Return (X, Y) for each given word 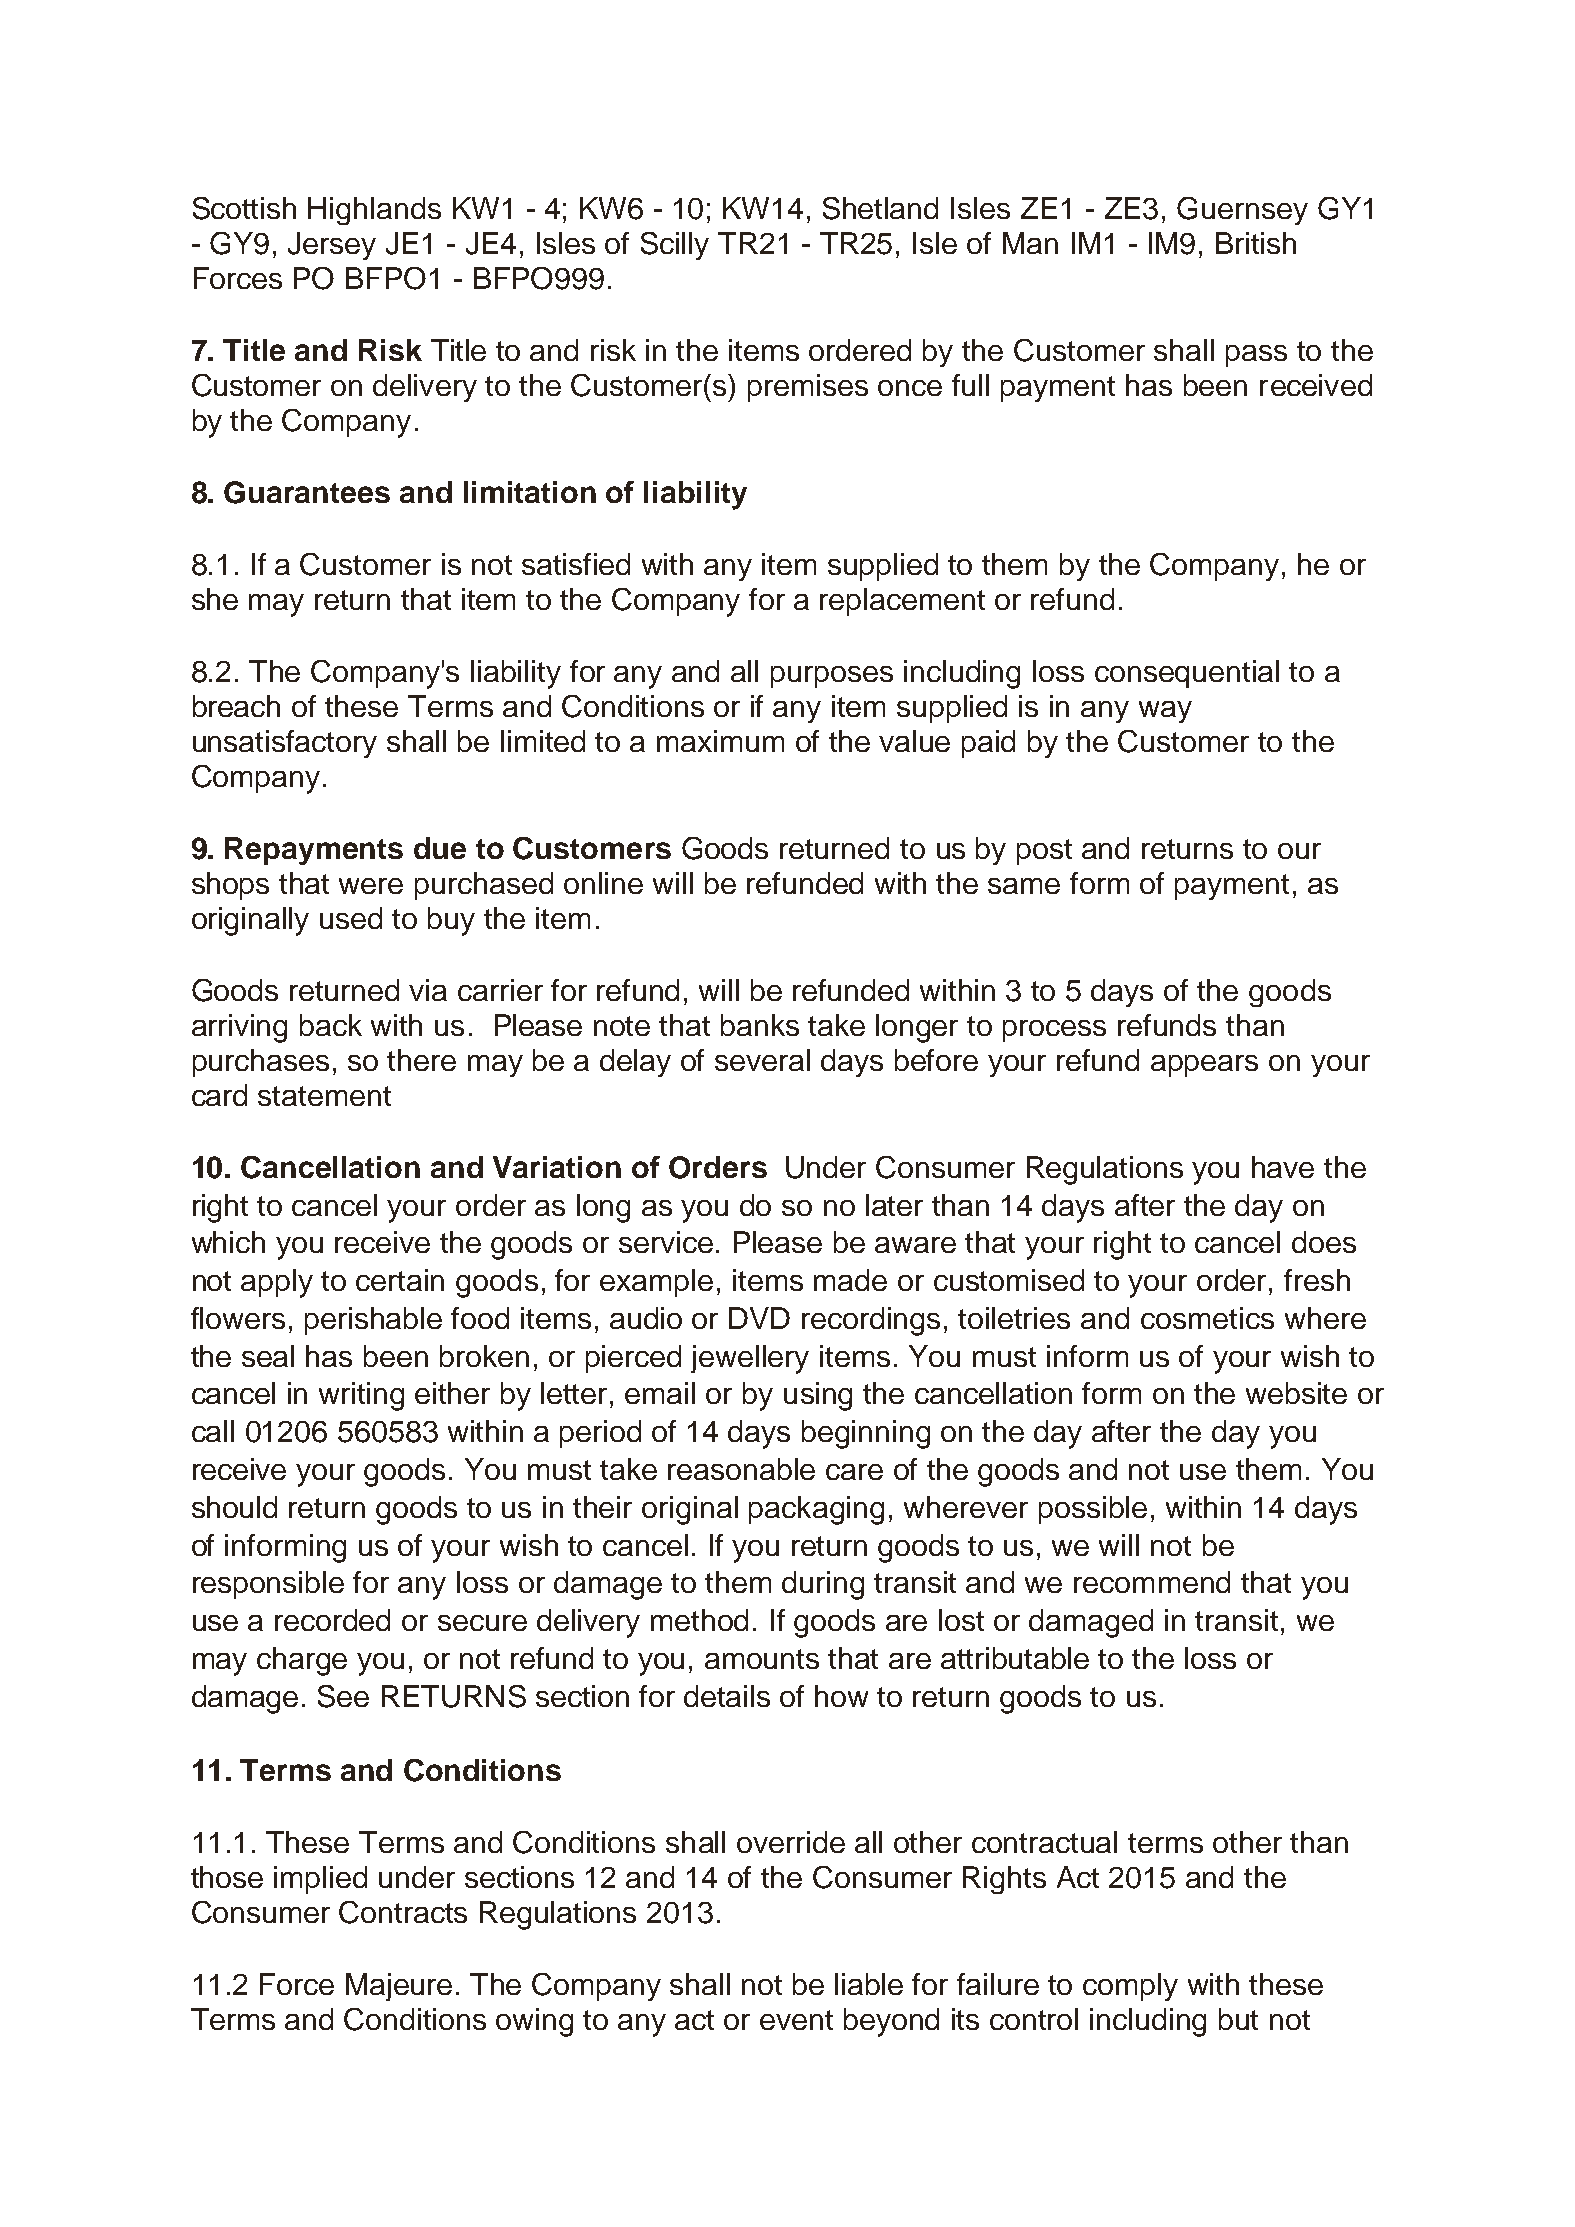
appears (1204, 1066)
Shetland (880, 208)
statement (324, 1096)
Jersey (332, 246)
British (1256, 243)
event (796, 2020)
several (762, 1060)
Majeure (399, 1987)
